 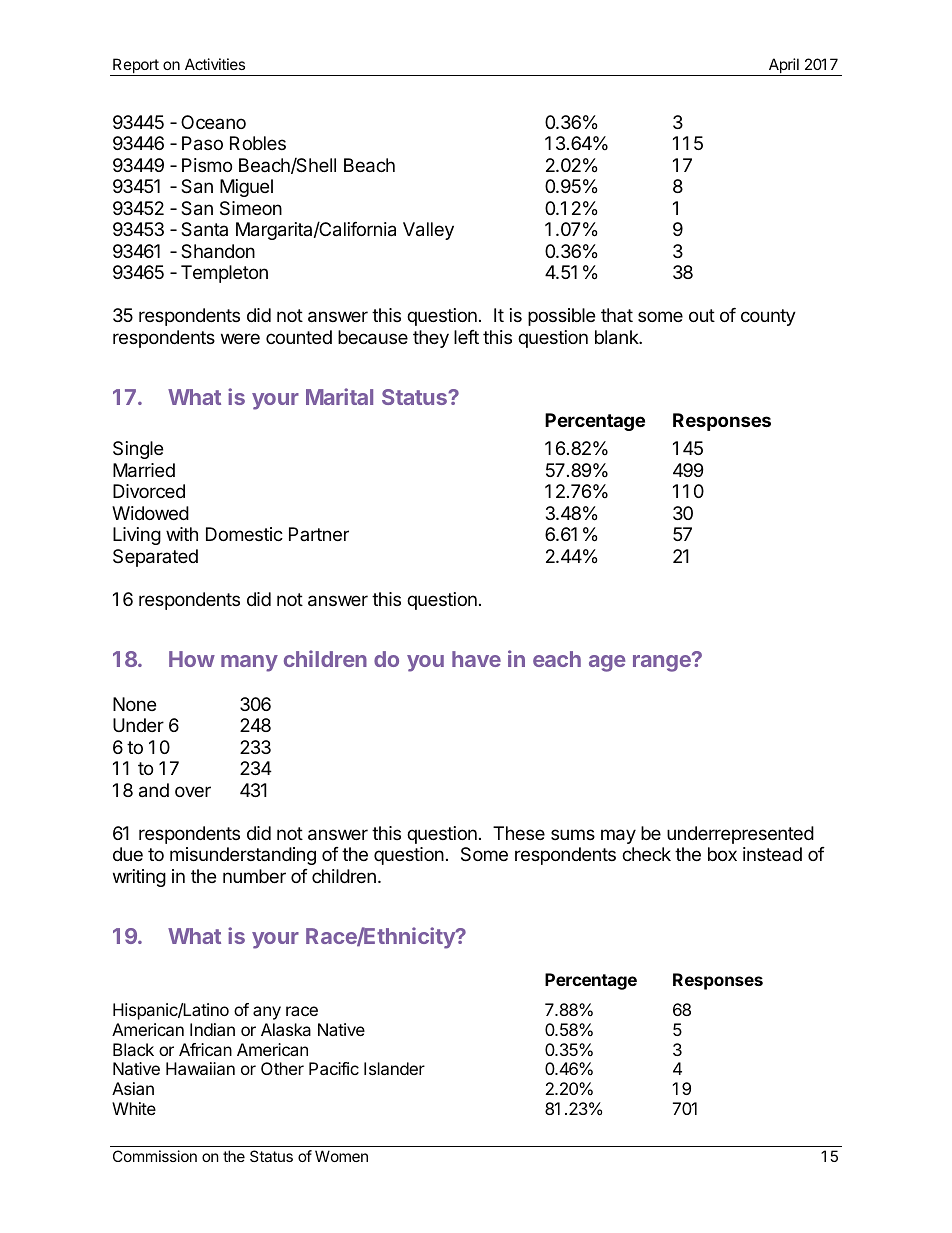 I want to click on April, so click(x=783, y=67).
